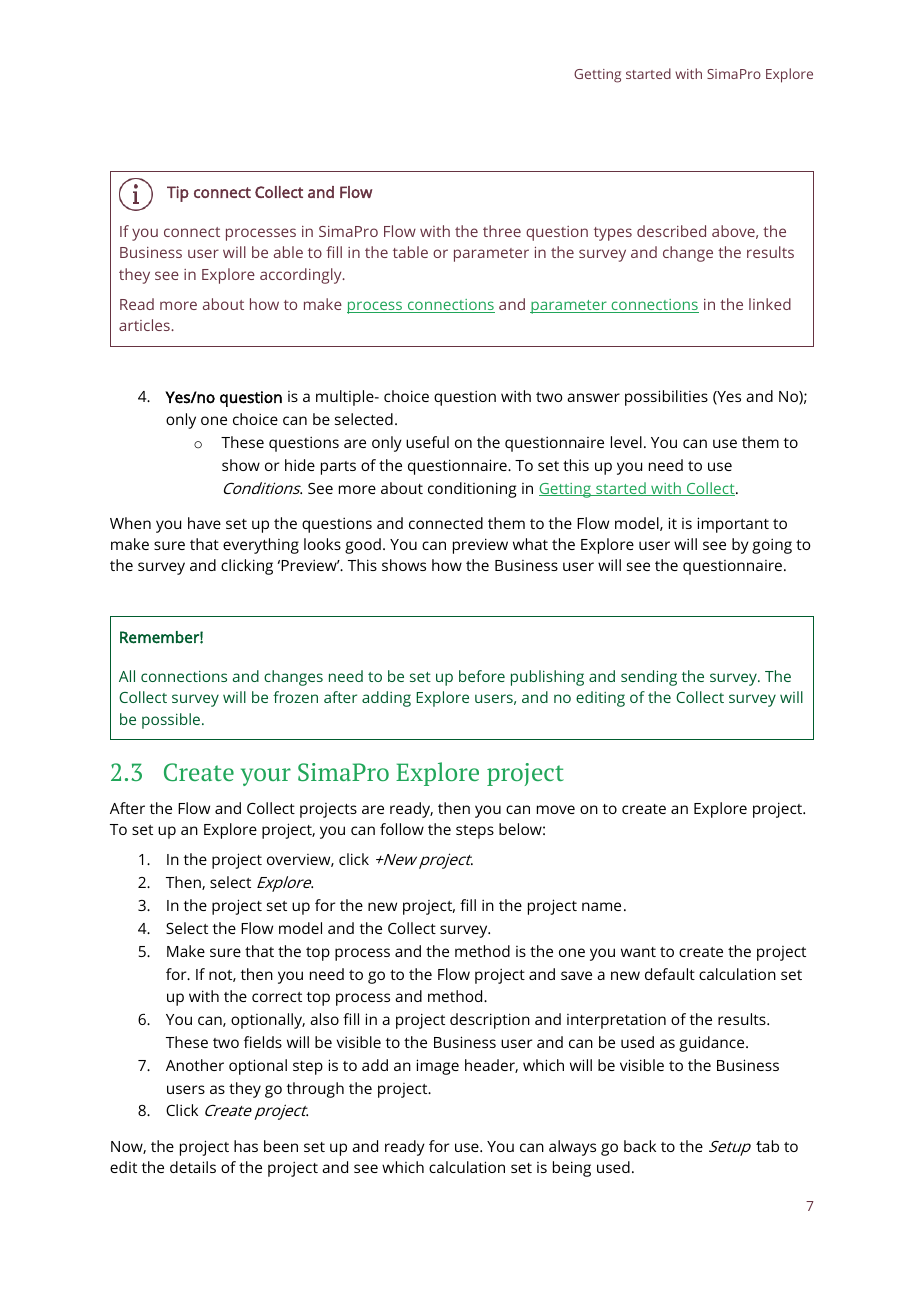 The width and height of the screenshot is (924, 1308). I want to click on sending, so click(649, 678).
